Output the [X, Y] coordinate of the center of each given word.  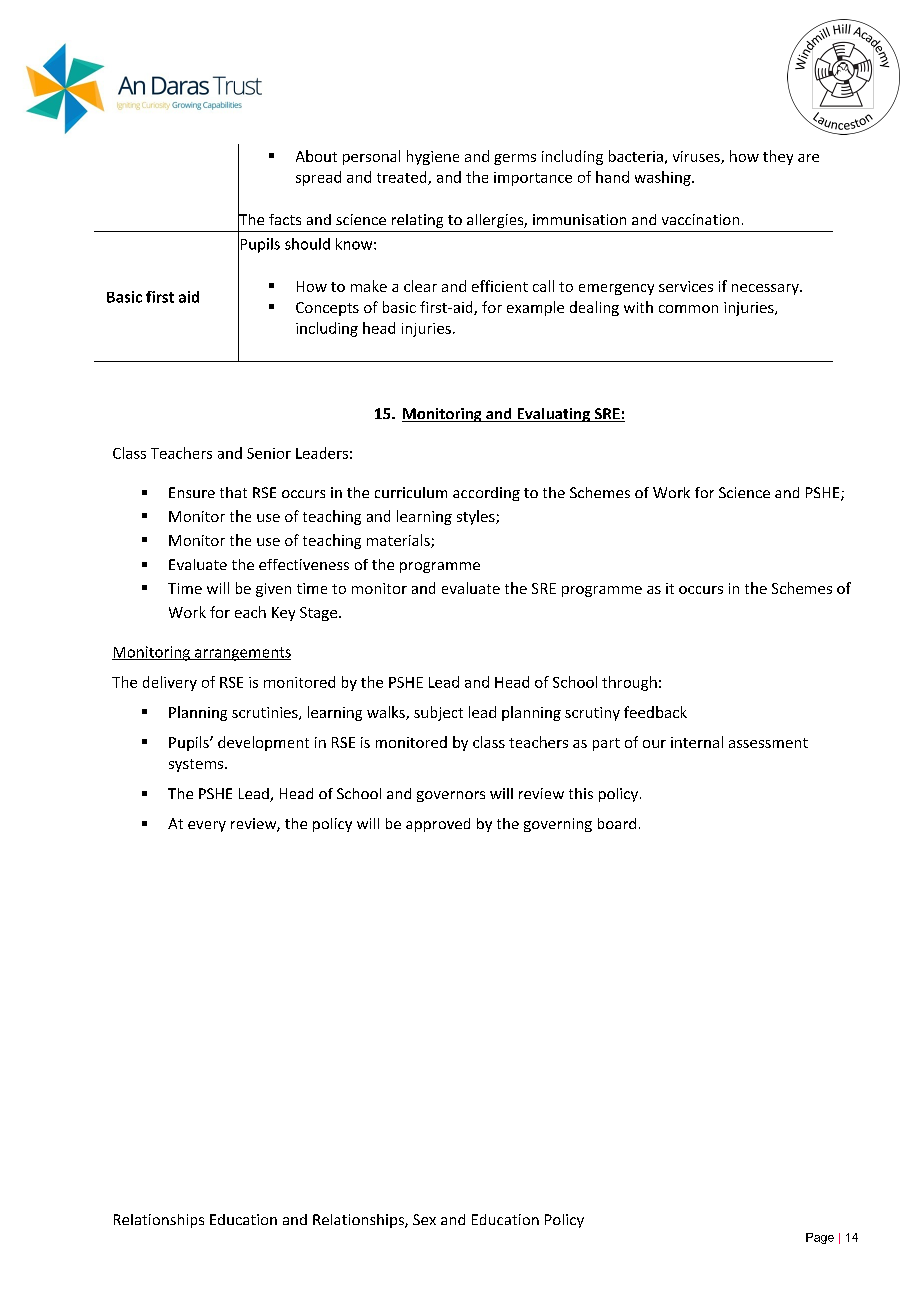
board [617, 823]
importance [533, 179]
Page [820, 1238]
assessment [768, 743]
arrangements [242, 654]
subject [438, 713]
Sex [424, 1219]
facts [285, 219]
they [778, 157]
